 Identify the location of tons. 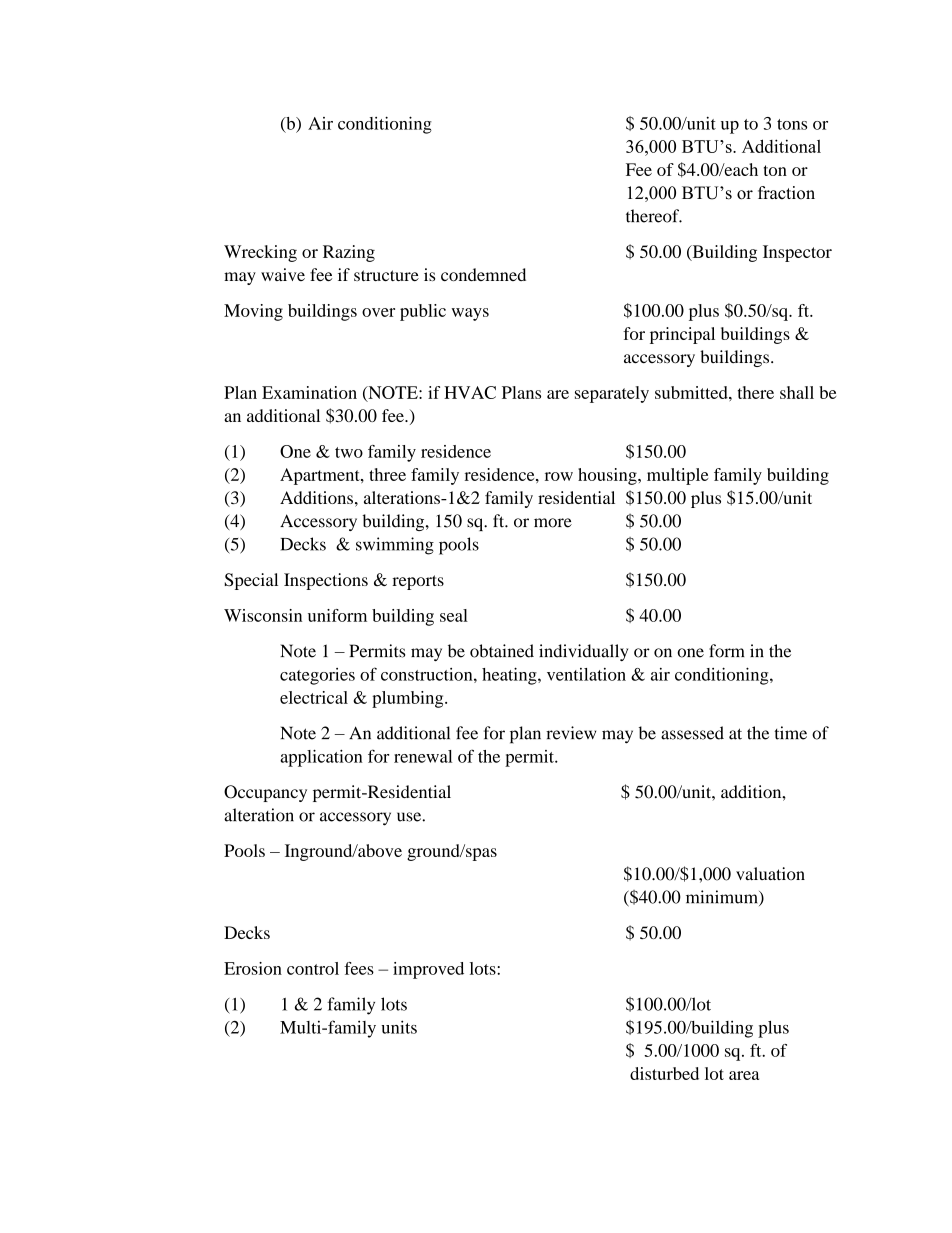
(792, 124).
